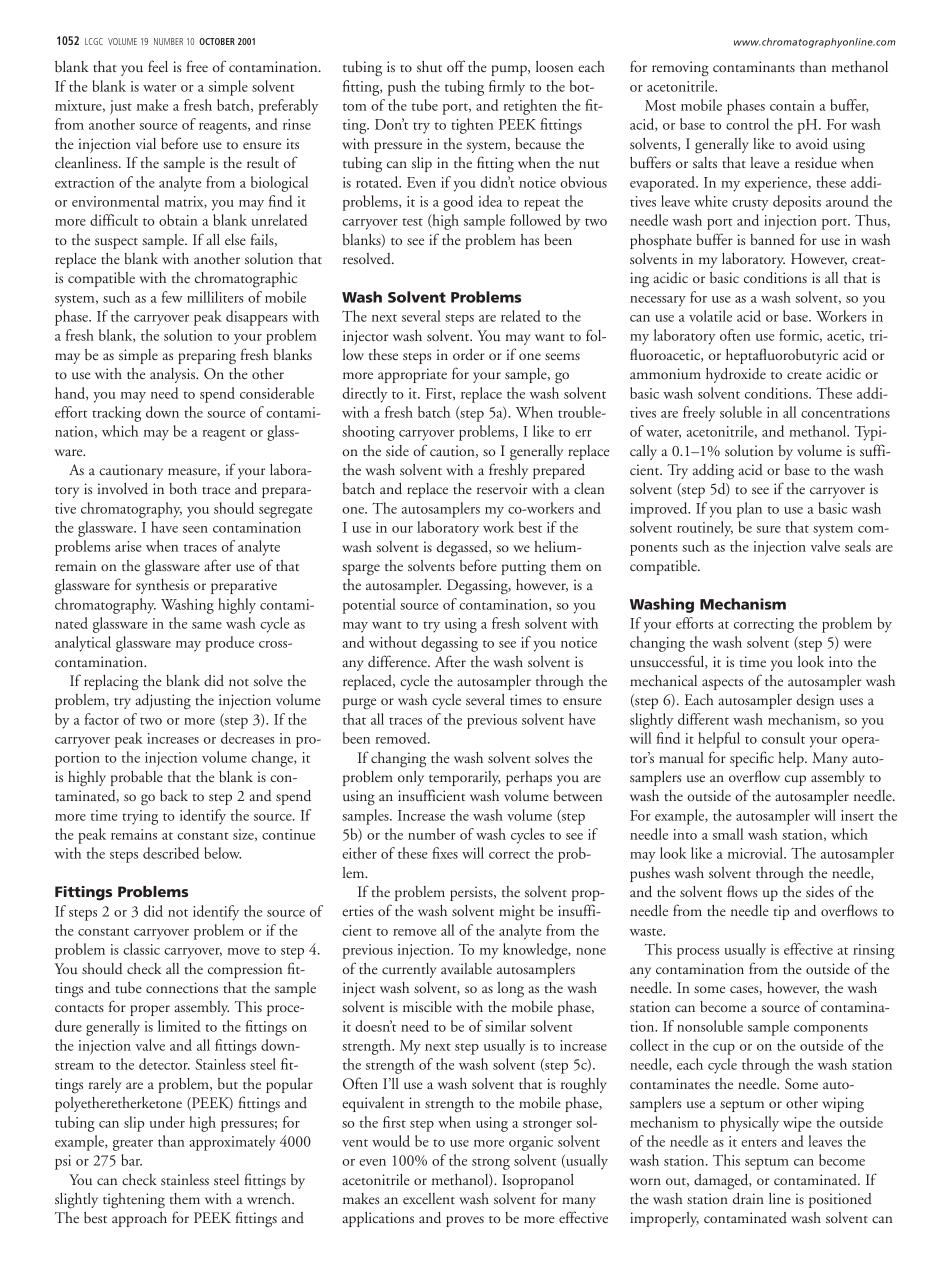  I want to click on excellent, so click(429, 1198).
